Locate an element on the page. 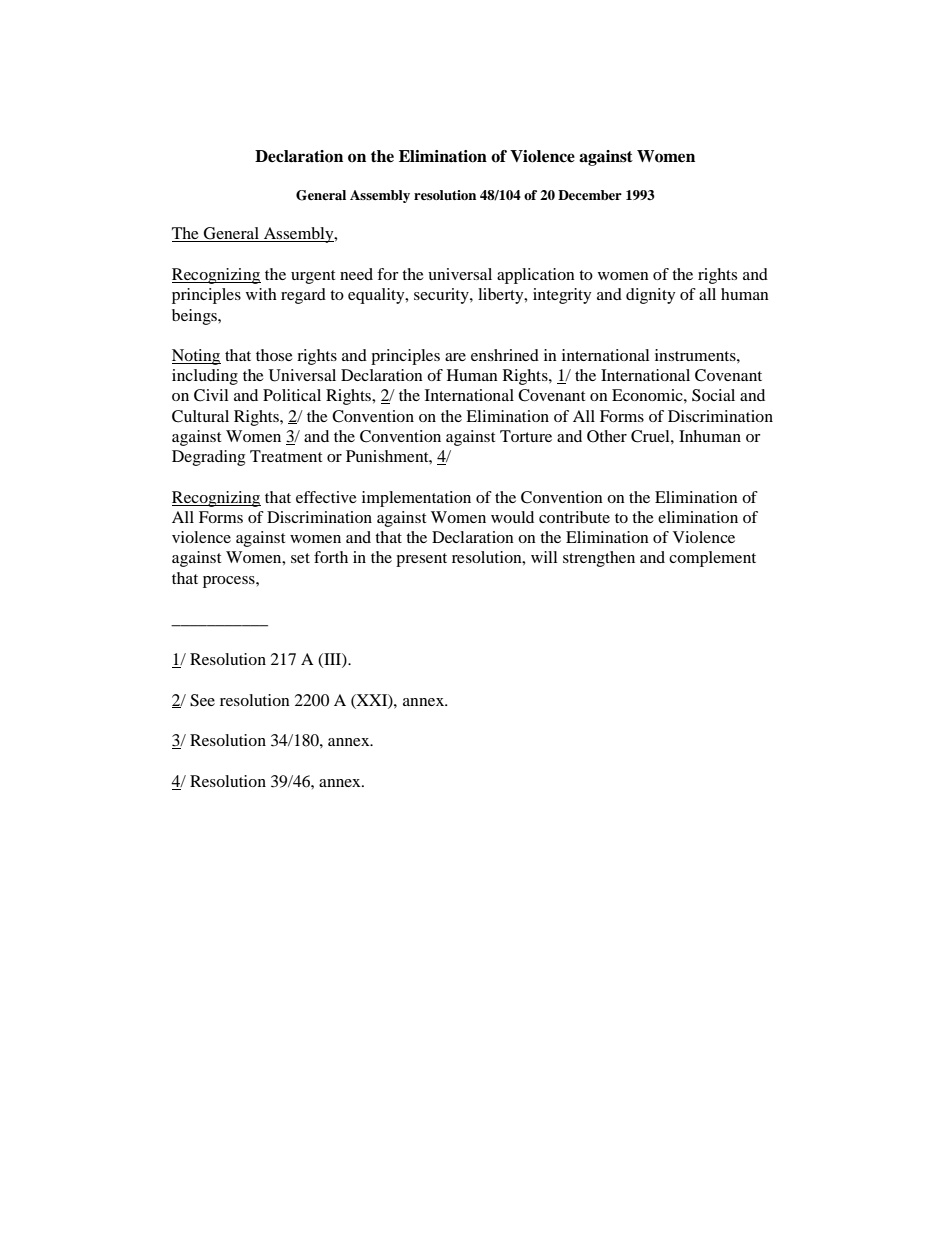 The height and width of the image is (1233, 952). contribute is located at coordinates (574, 517).
